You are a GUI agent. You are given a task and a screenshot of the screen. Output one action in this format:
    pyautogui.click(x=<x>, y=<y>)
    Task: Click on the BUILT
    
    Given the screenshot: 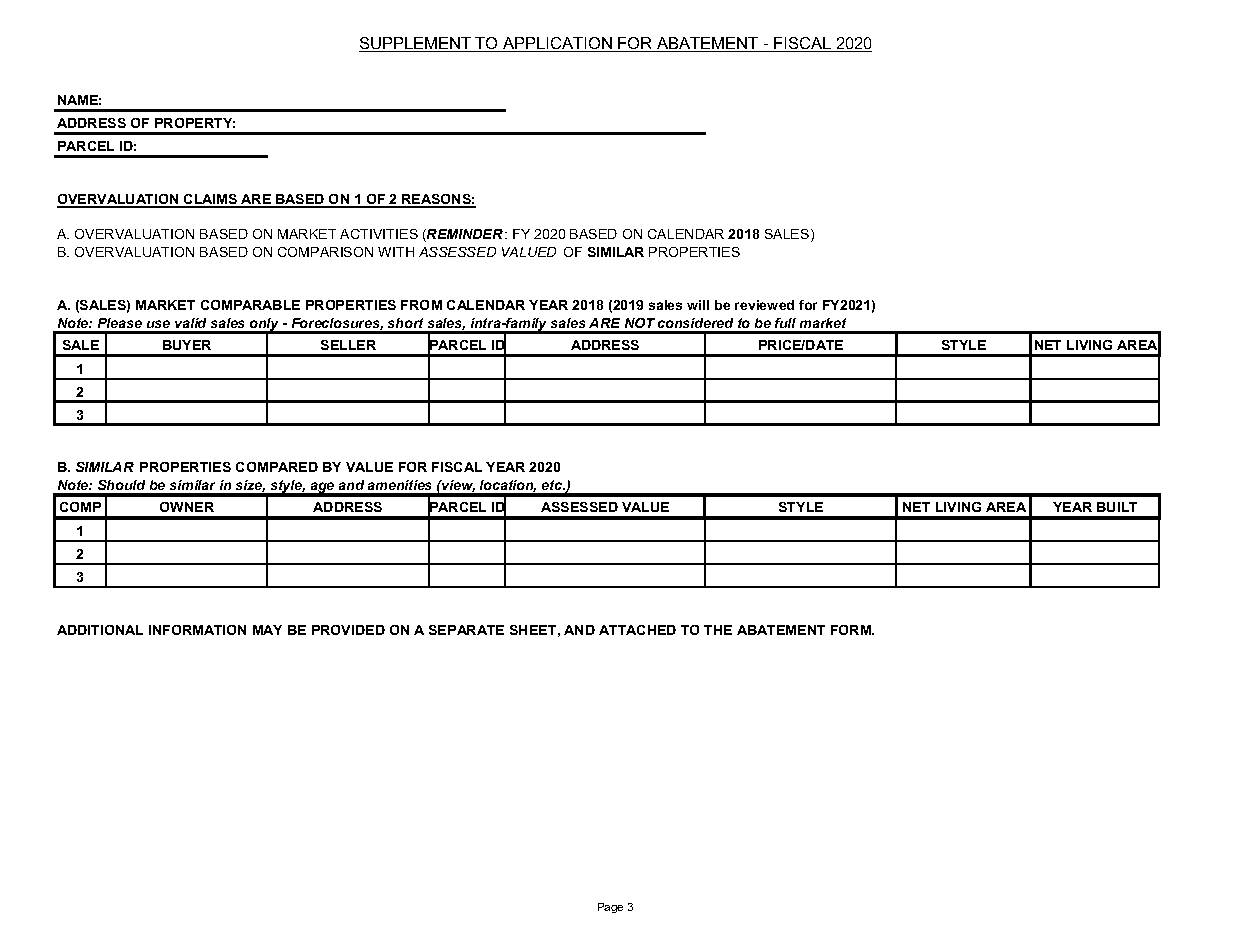 What is the action you would take?
    pyautogui.click(x=1117, y=507)
